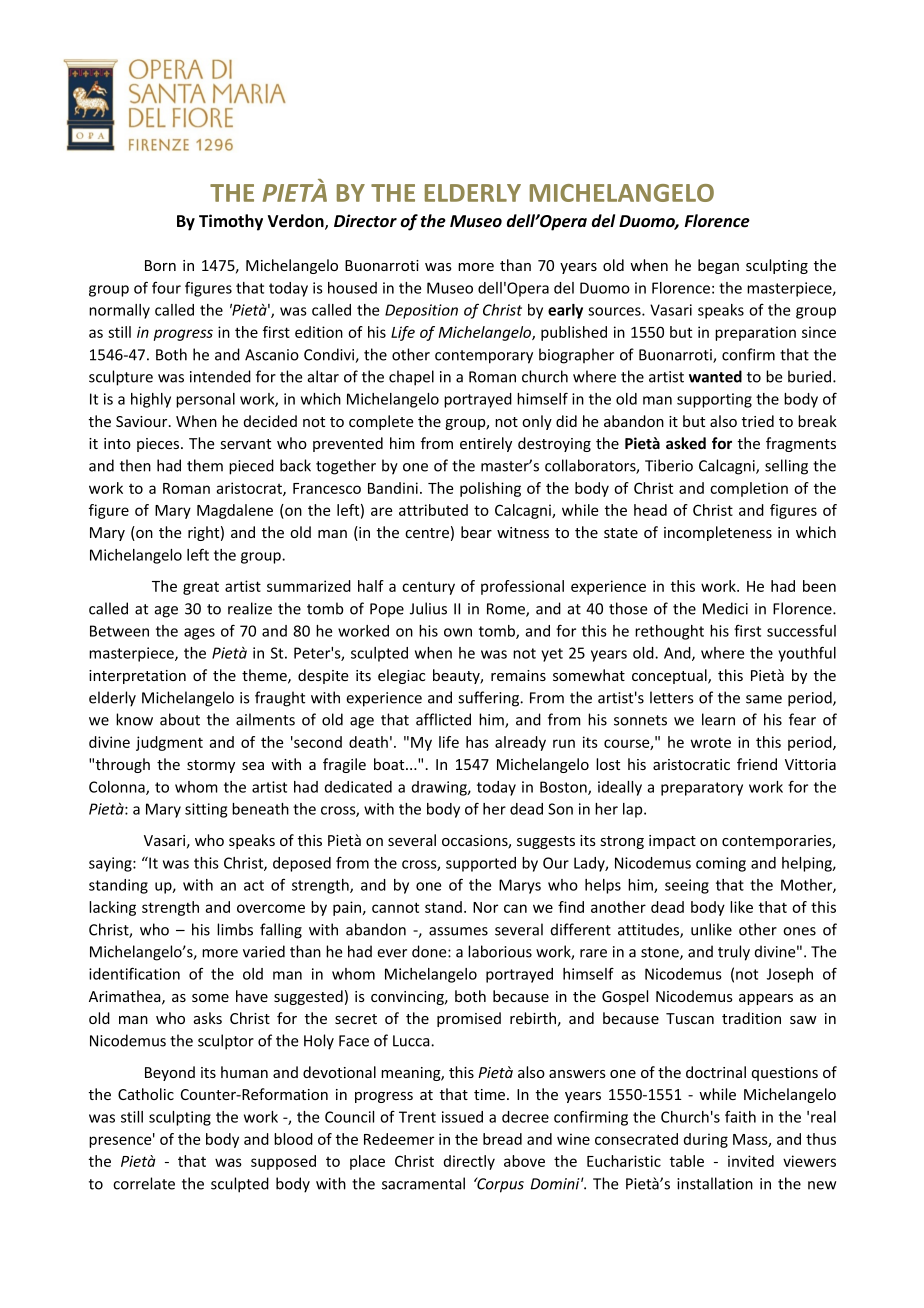 This image has height=1308, width=924. I want to click on Deposition, so click(421, 311).
